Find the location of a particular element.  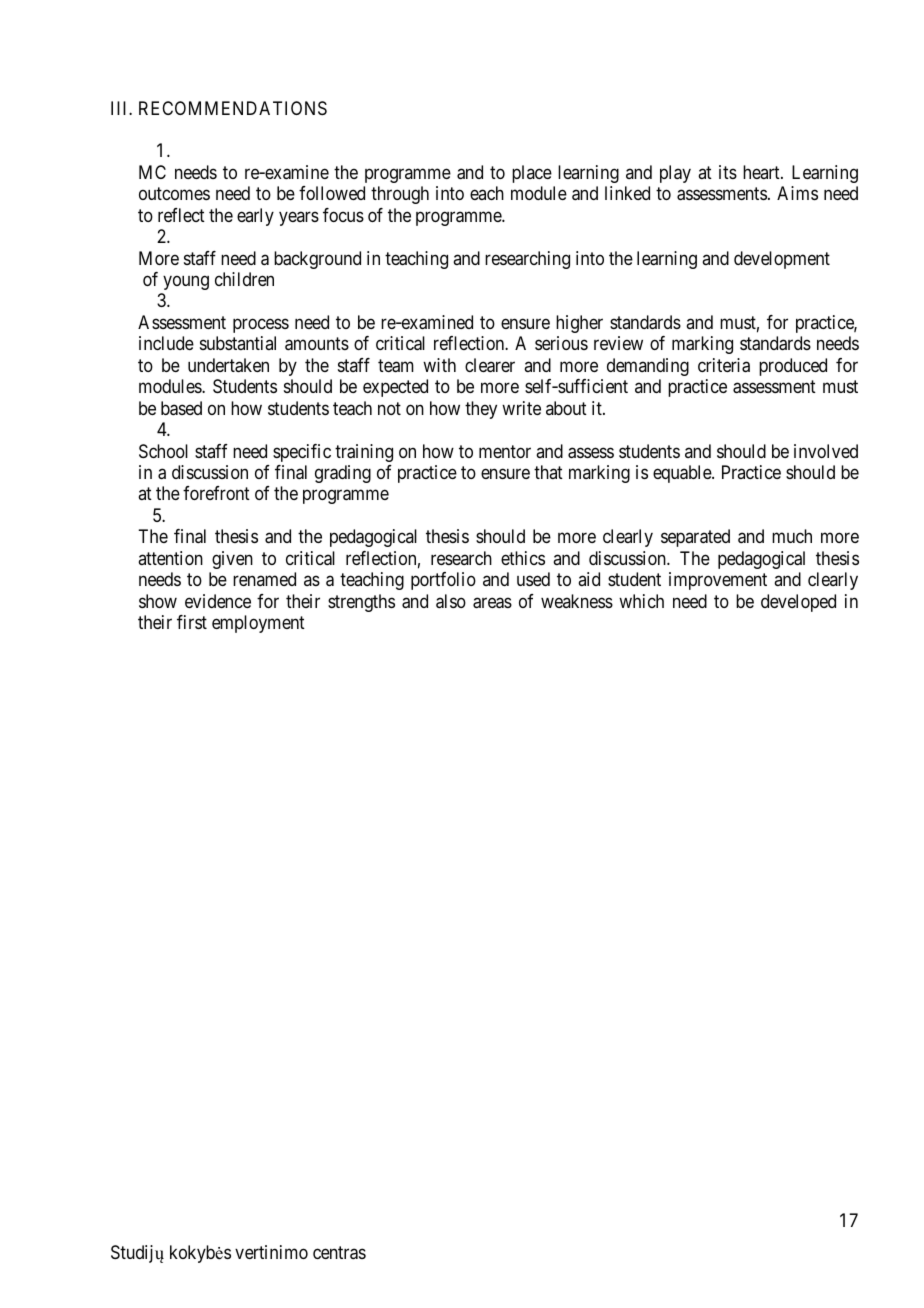

developed is located at coordinates (798, 603).
